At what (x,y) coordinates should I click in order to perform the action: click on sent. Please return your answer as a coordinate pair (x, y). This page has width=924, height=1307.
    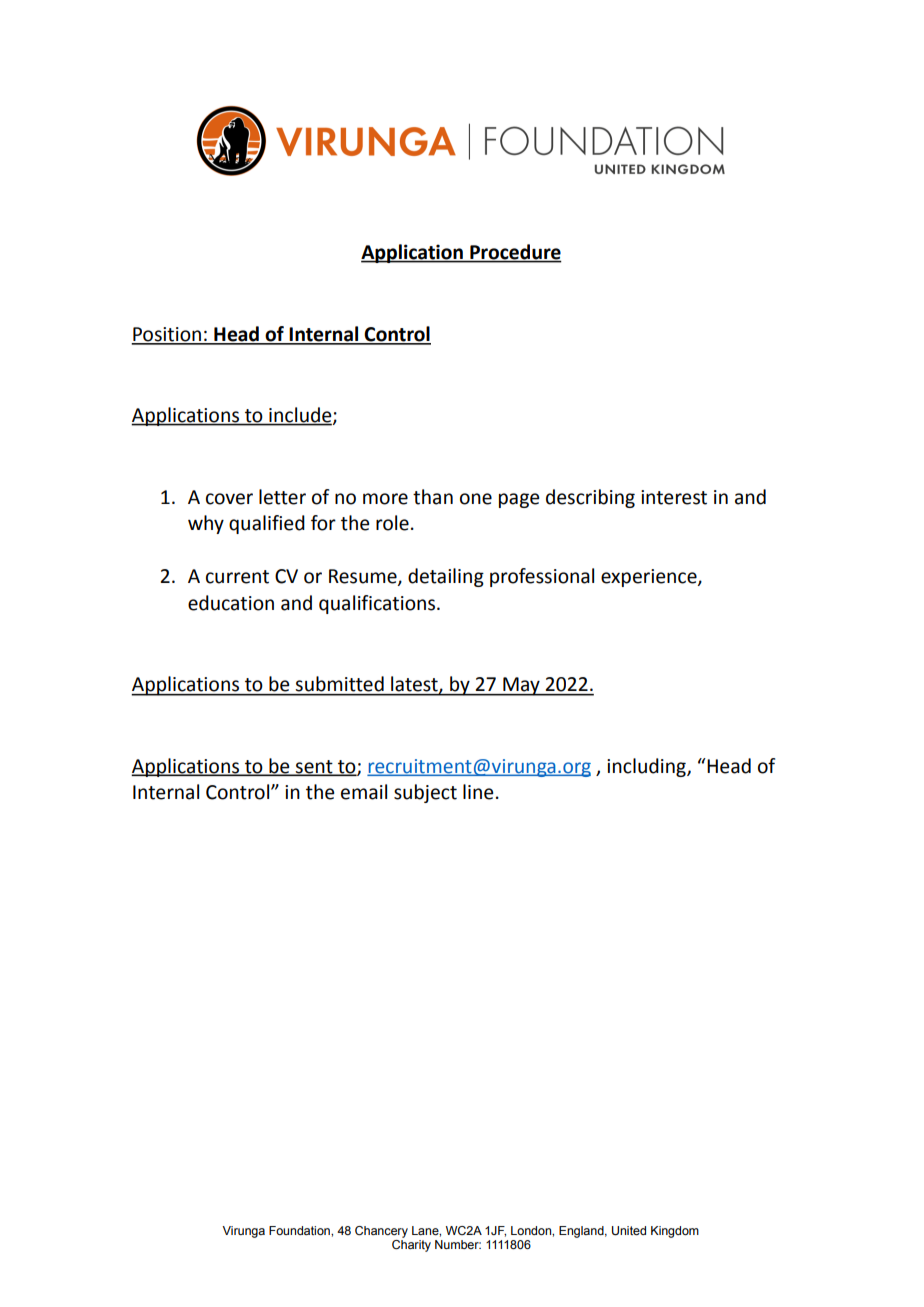
    Looking at the image, I should click on (314, 768).
